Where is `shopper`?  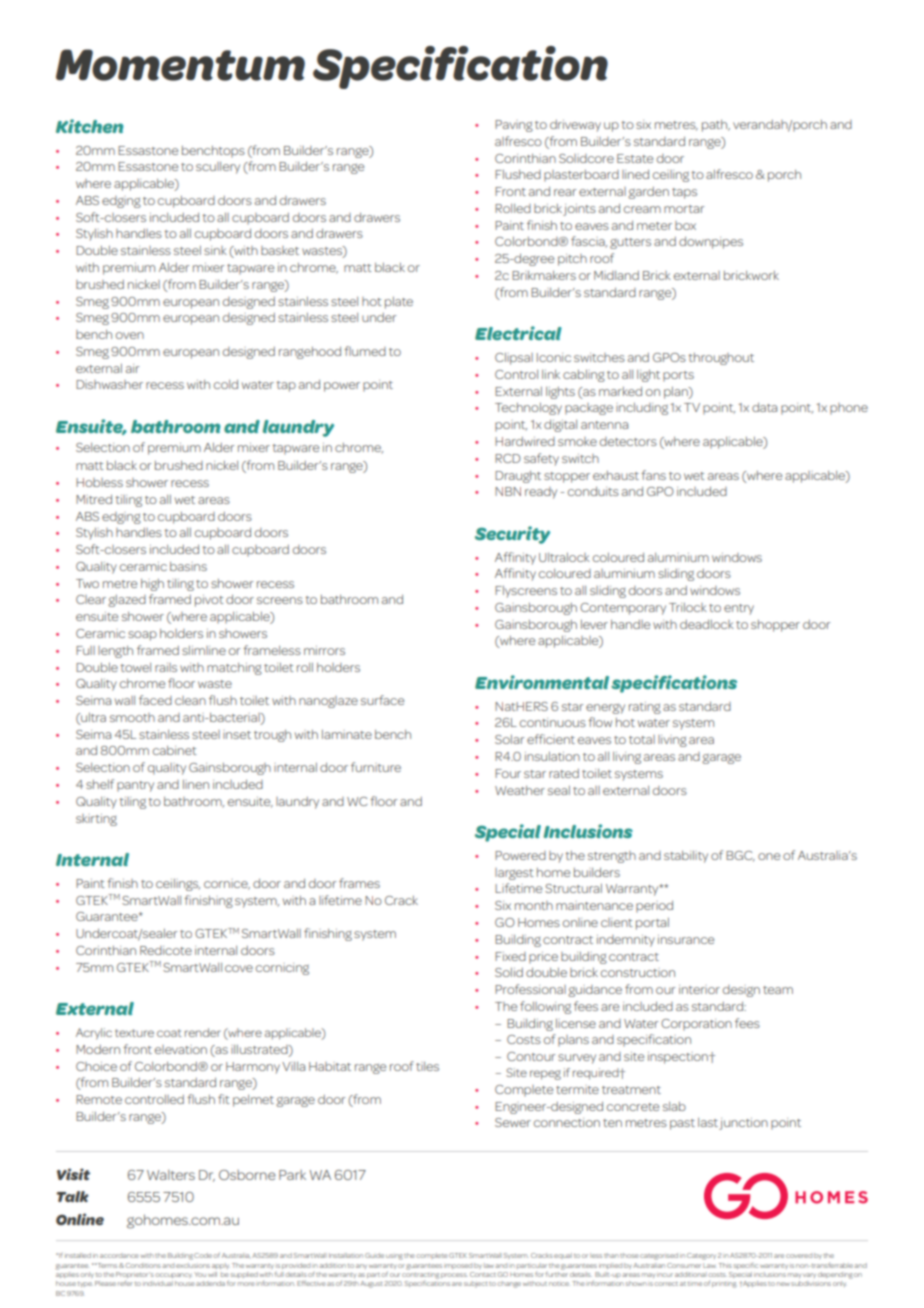 shopper is located at coordinates (775, 626).
